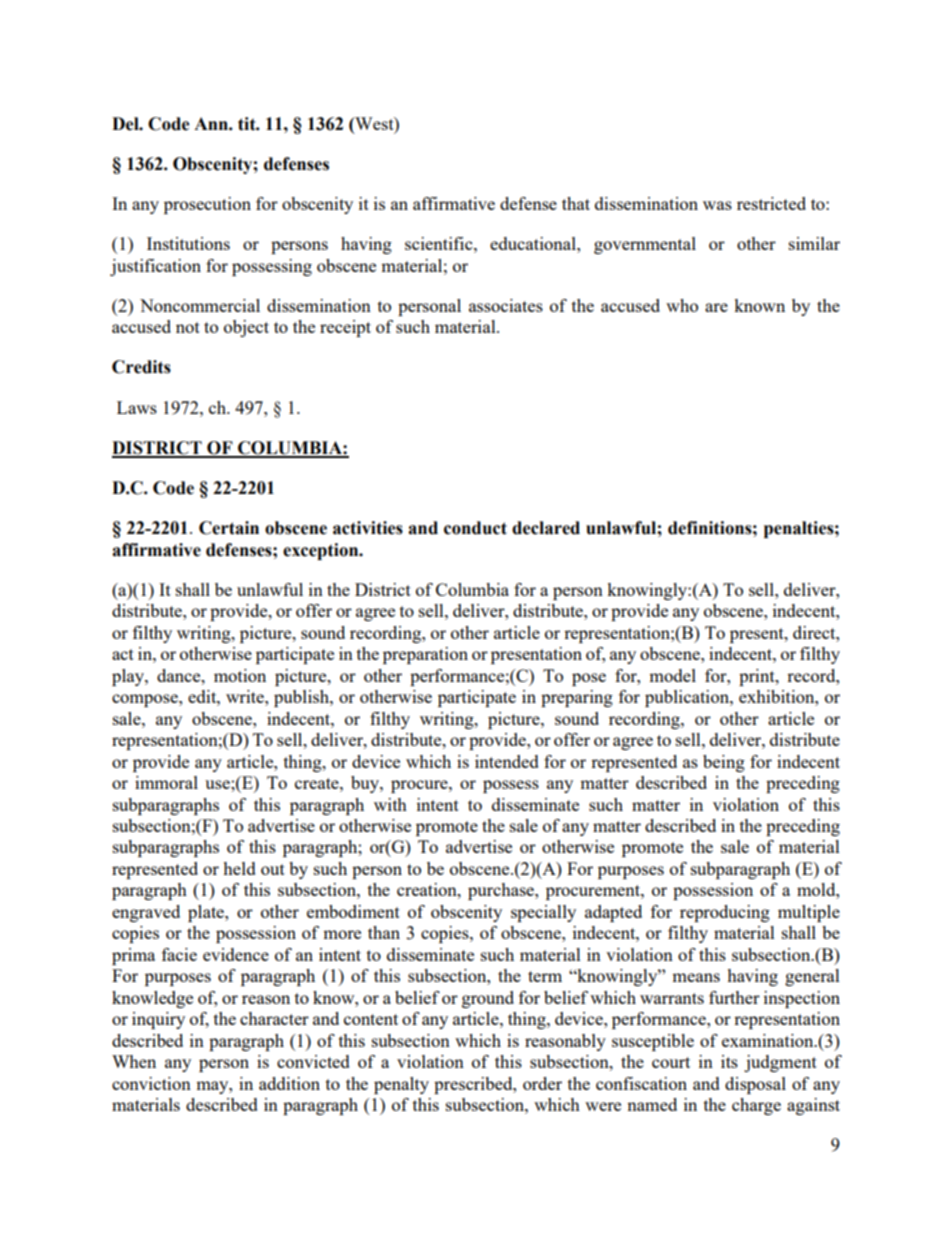 The image size is (952, 1233). What do you see at coordinates (542, 1083) in the screenshot?
I see `order` at bounding box center [542, 1083].
